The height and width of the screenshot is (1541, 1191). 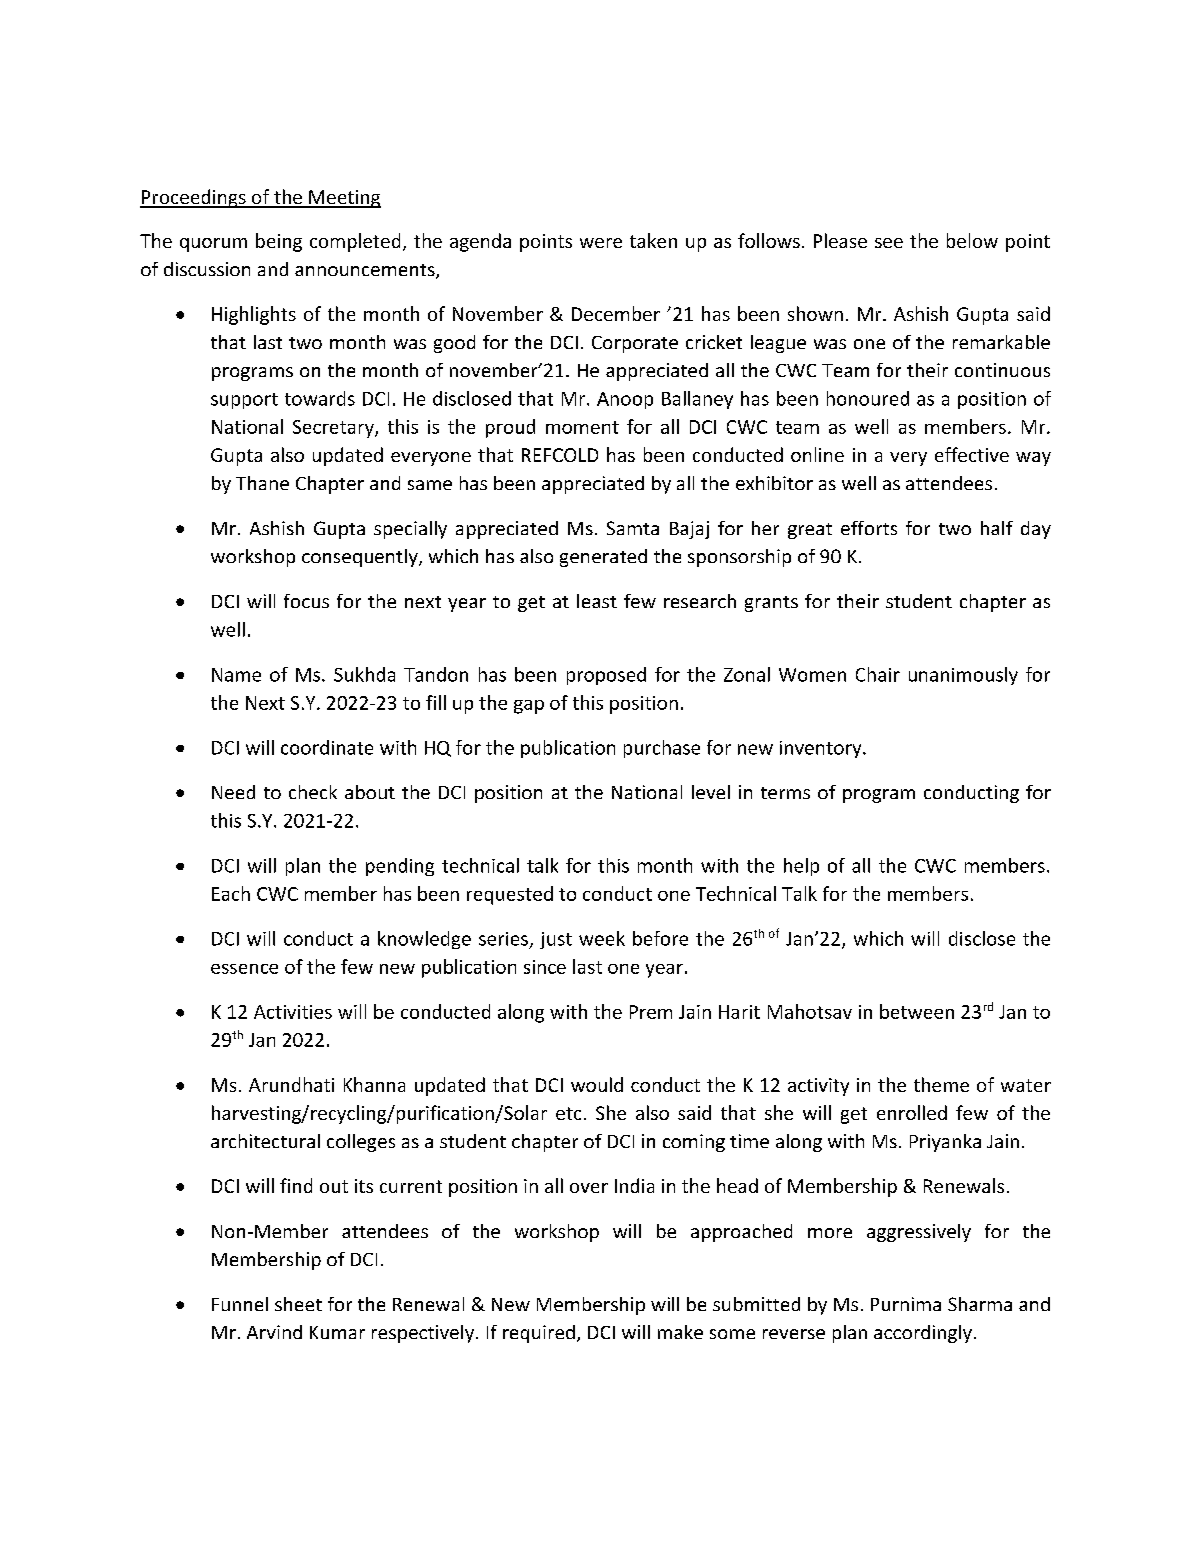 What do you see at coordinates (662, 749) in the screenshot?
I see `purchase` at bounding box center [662, 749].
